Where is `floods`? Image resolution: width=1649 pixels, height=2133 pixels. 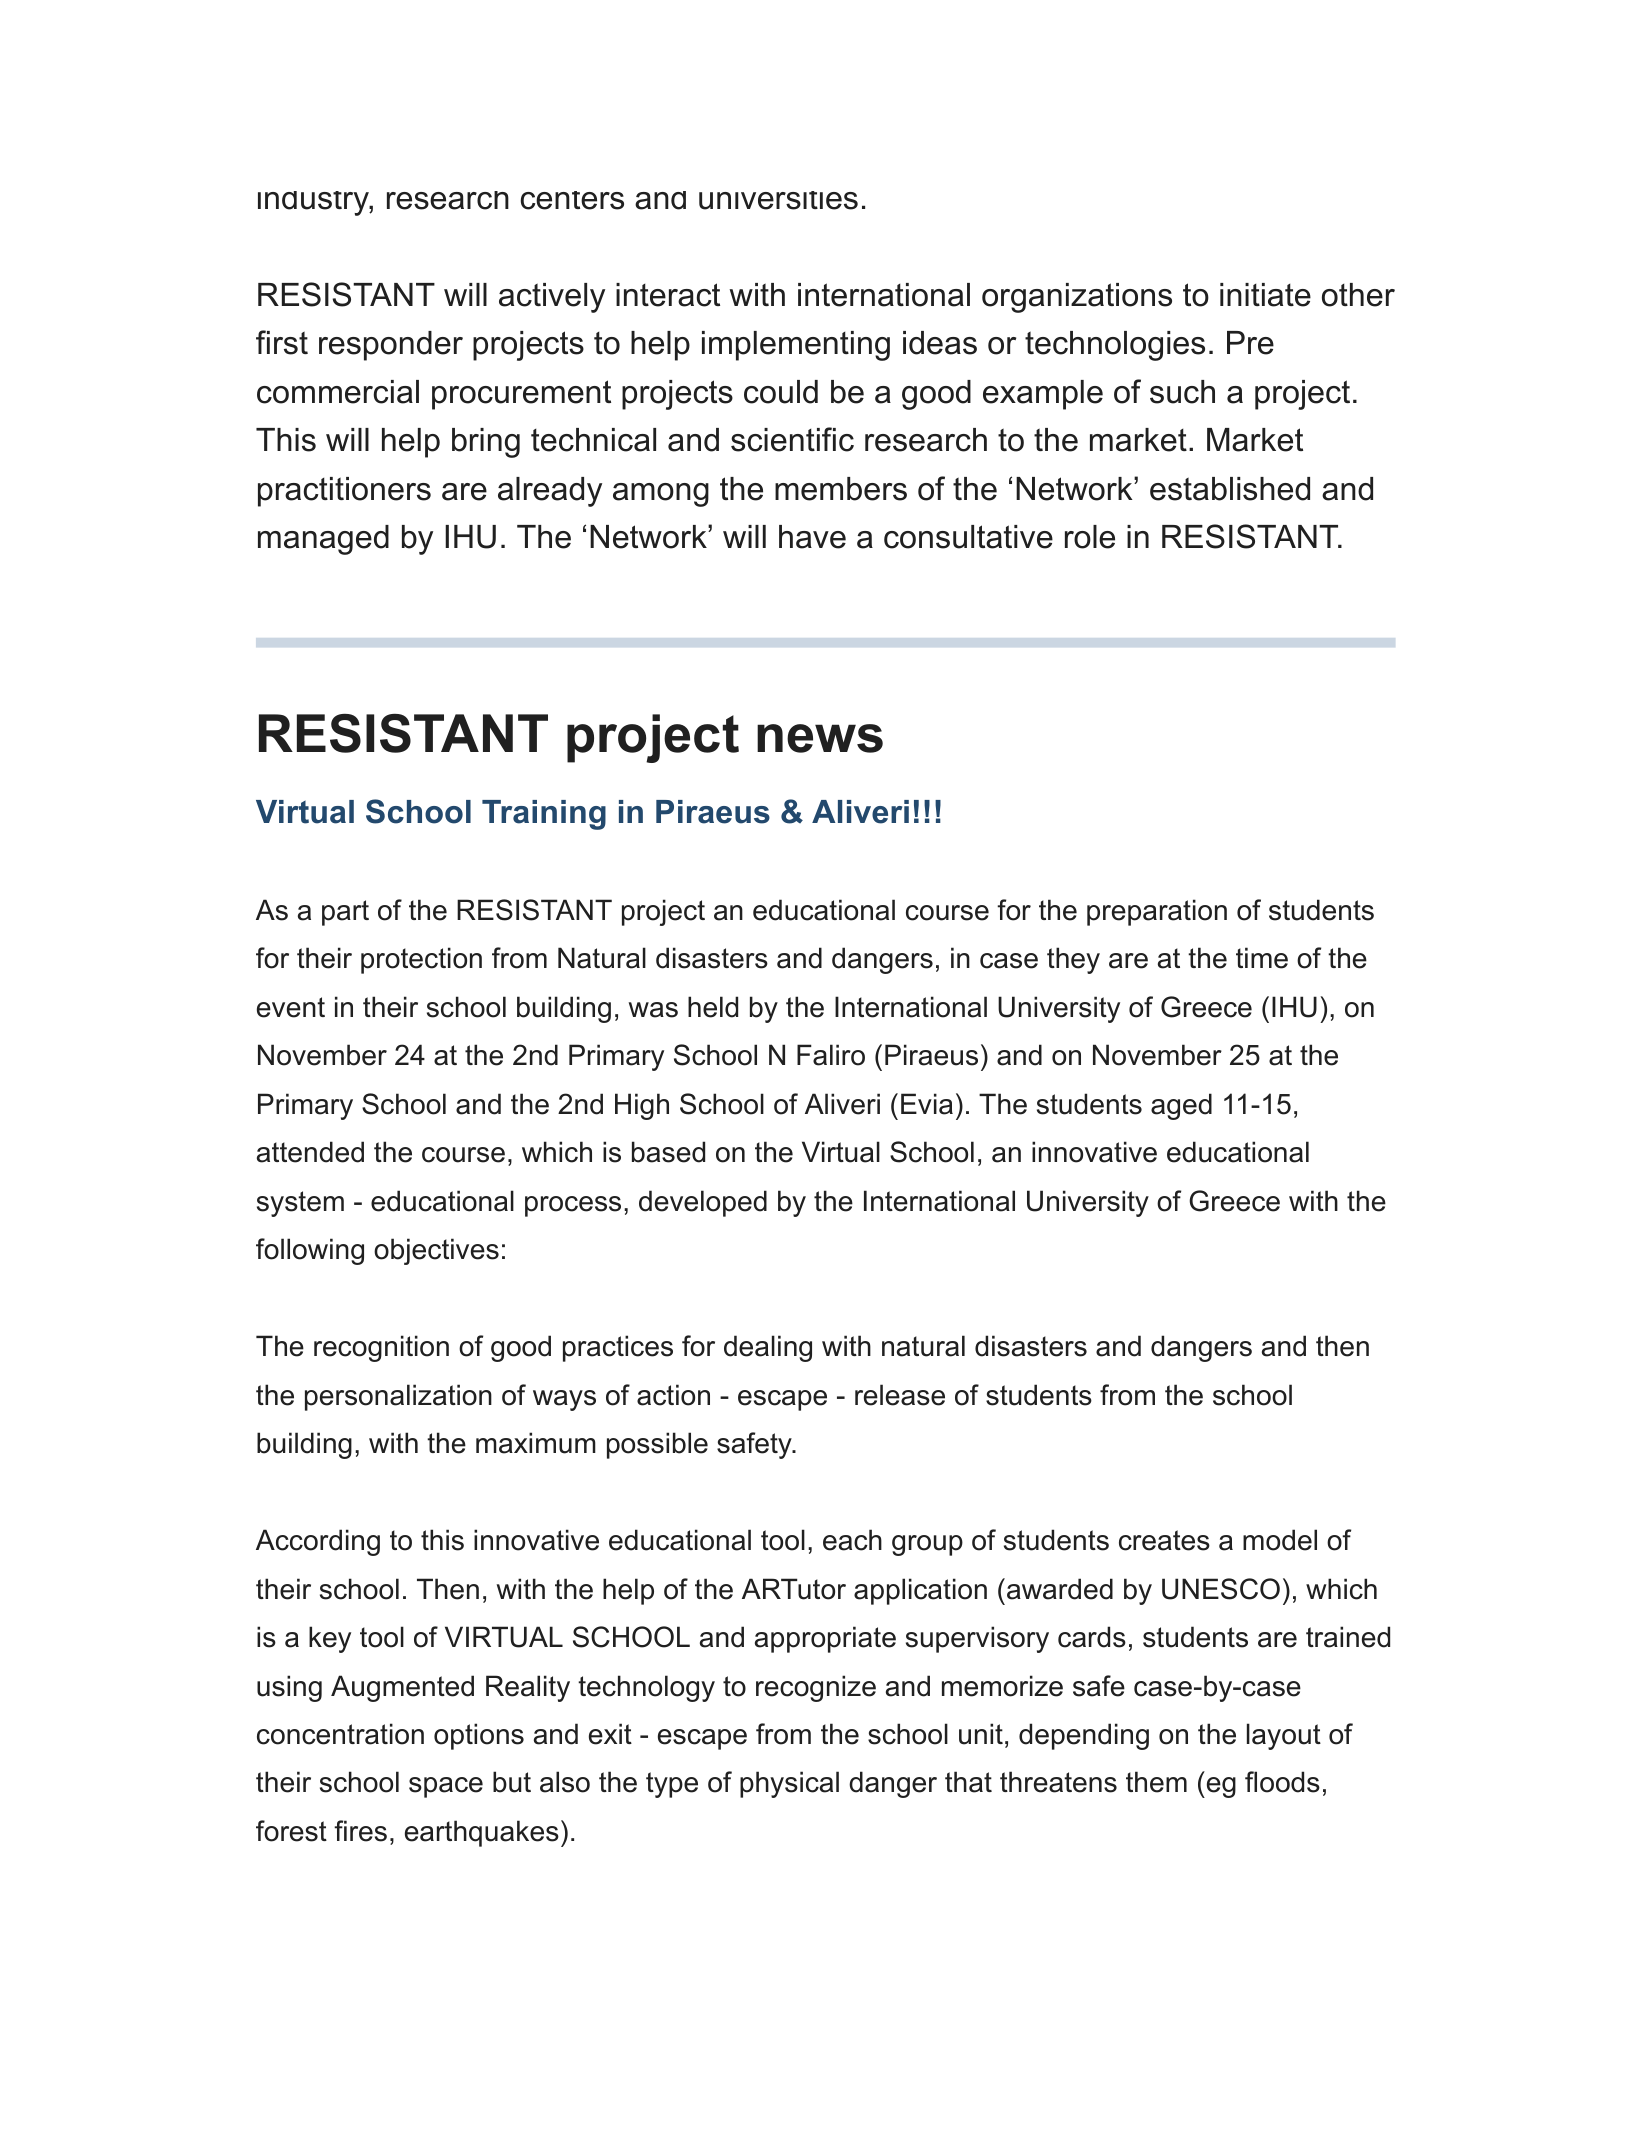
floods is located at coordinates (1282, 1782).
